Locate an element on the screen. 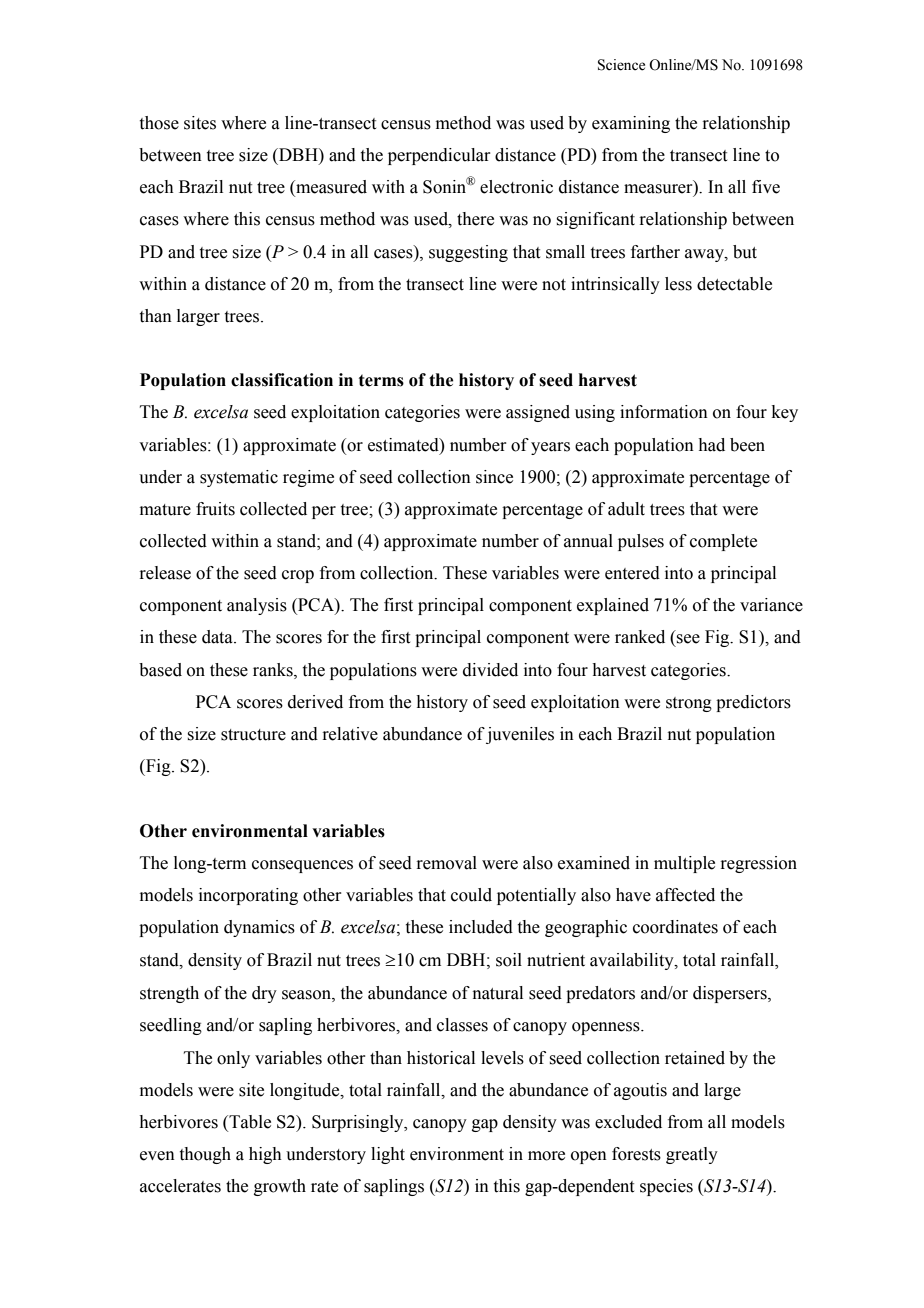 The height and width of the screenshot is (1308, 924). variance is located at coordinates (771, 605).
